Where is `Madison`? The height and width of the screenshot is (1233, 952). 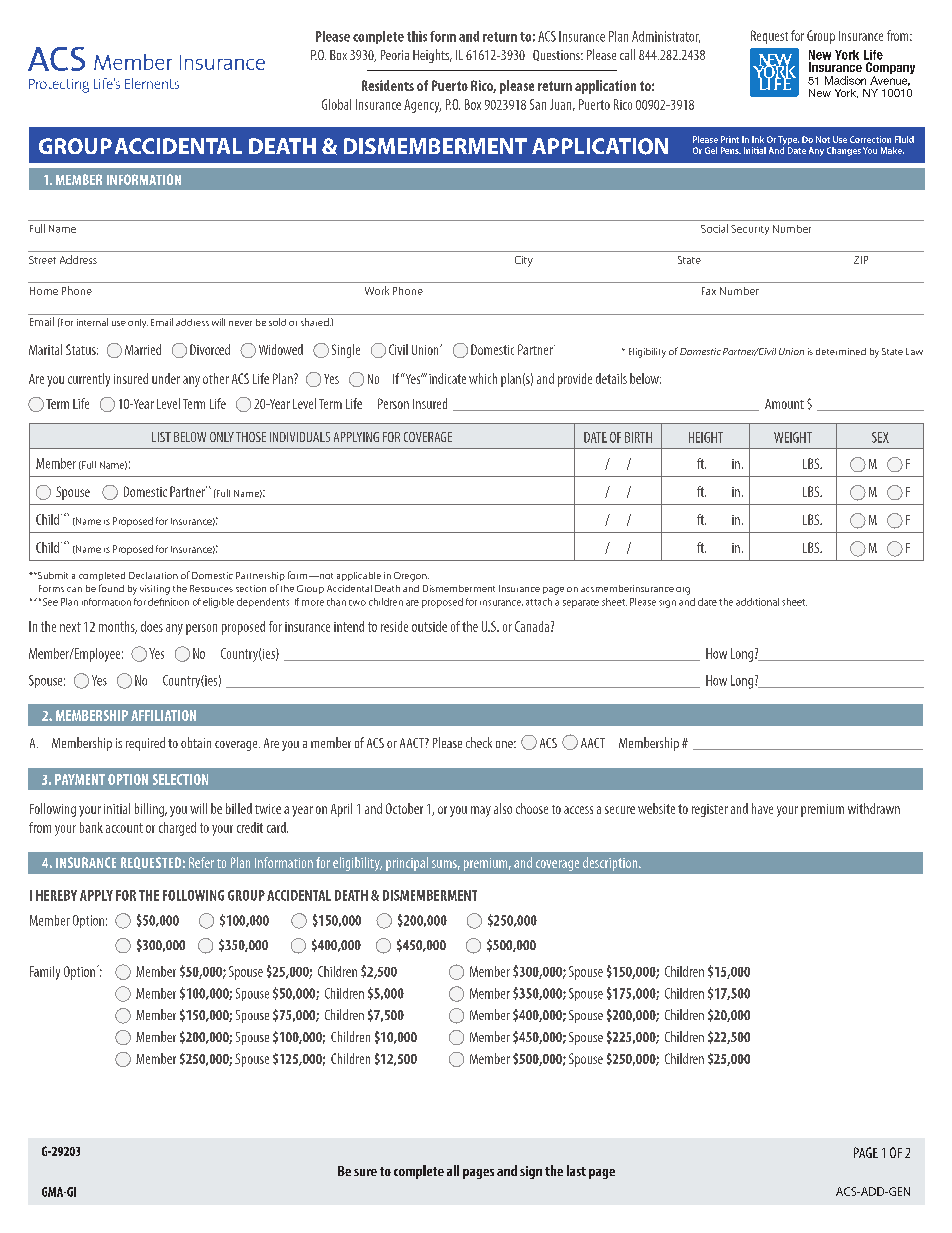
Madison is located at coordinates (845, 80).
